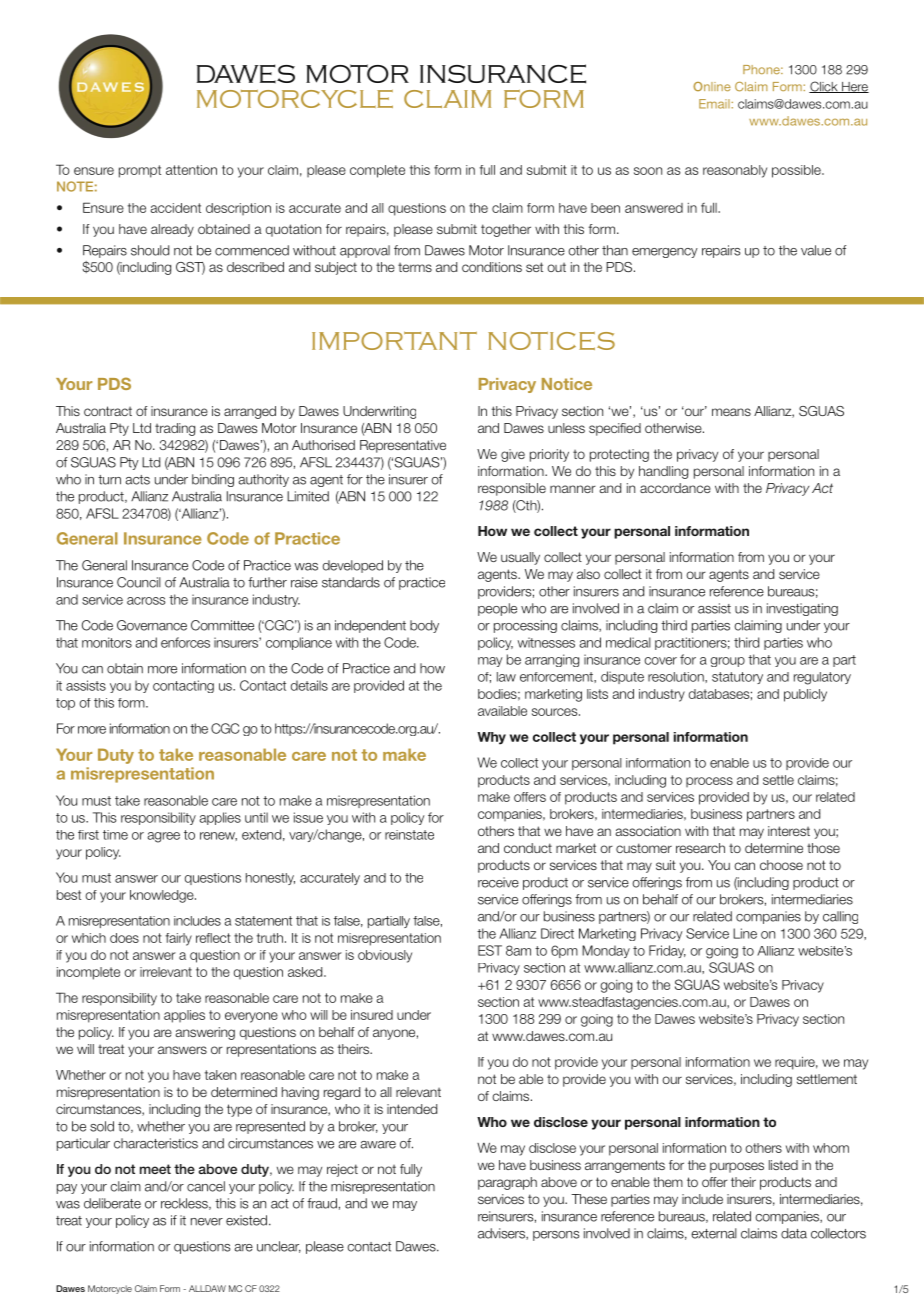 The width and height of the screenshot is (924, 1308). What do you see at coordinates (737, 678) in the screenshot?
I see `statutory` at bounding box center [737, 678].
